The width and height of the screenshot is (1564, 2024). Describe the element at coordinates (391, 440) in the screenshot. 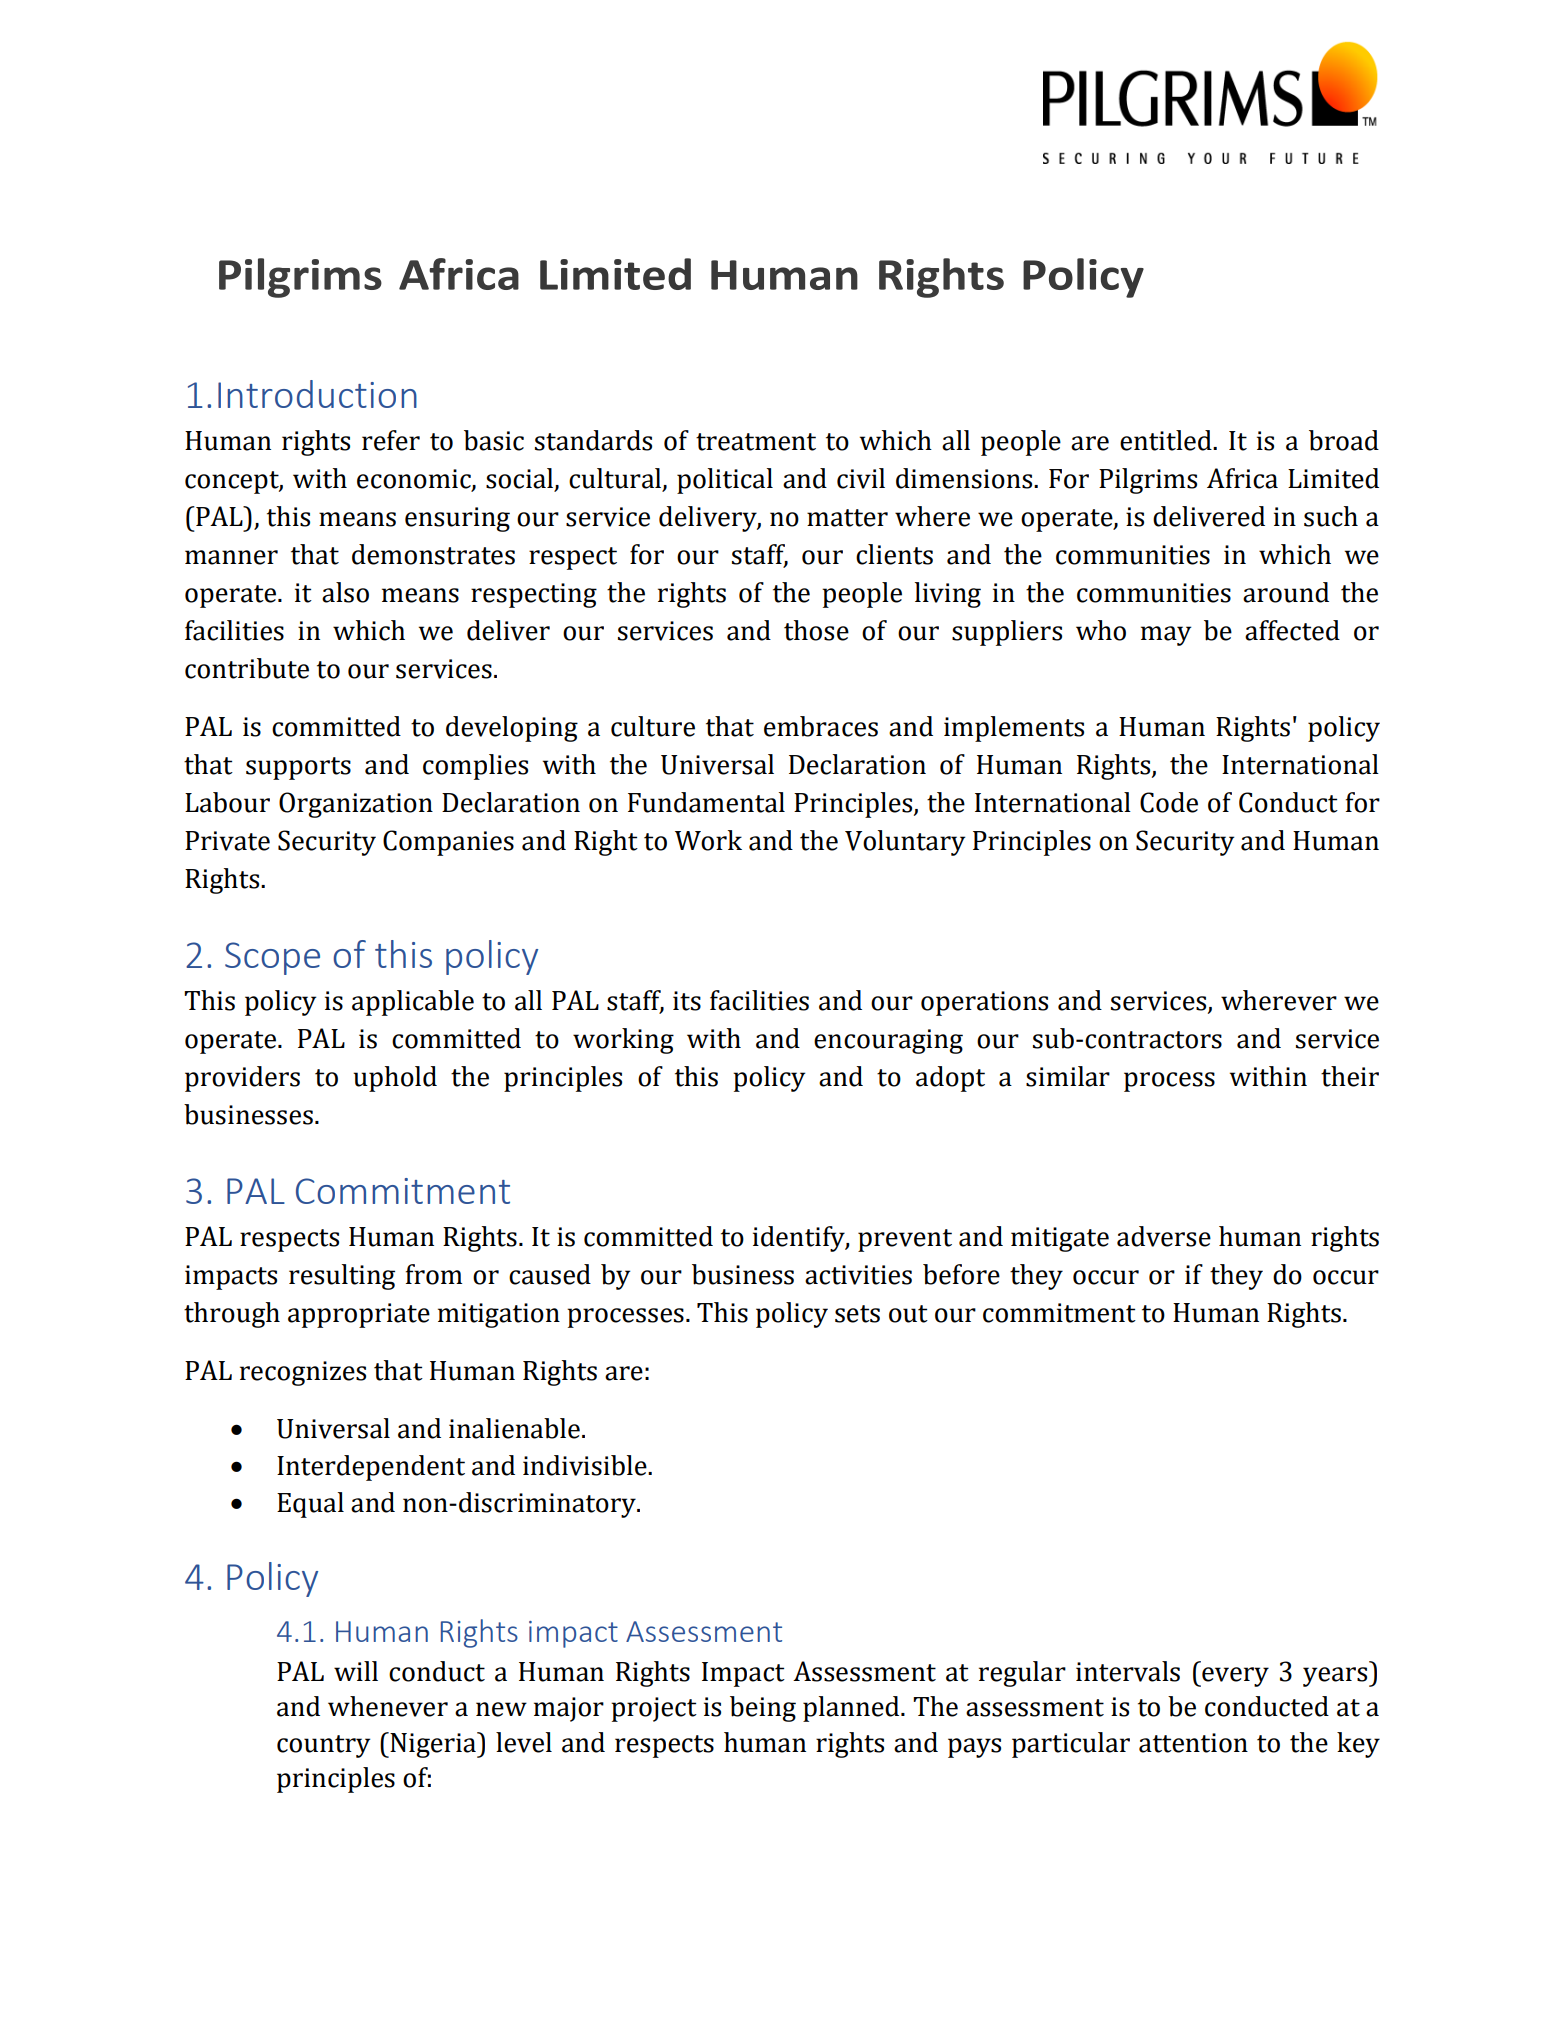

I see `refer` at that location.
